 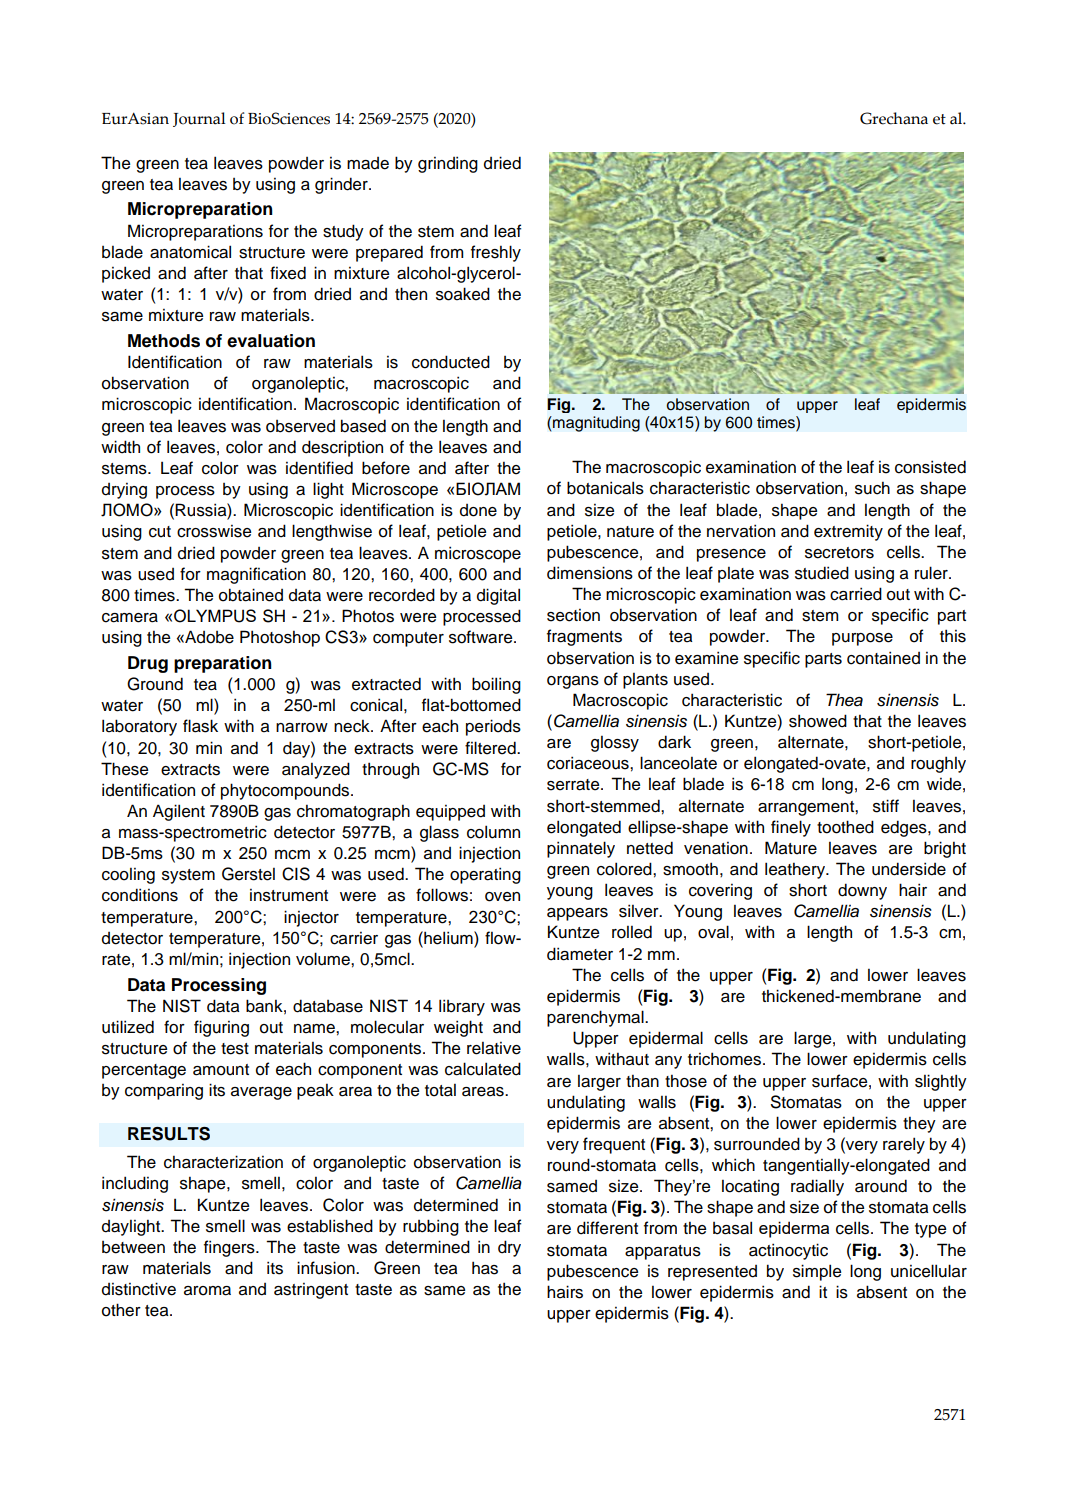 I want to click on Thea, so click(x=844, y=700).
